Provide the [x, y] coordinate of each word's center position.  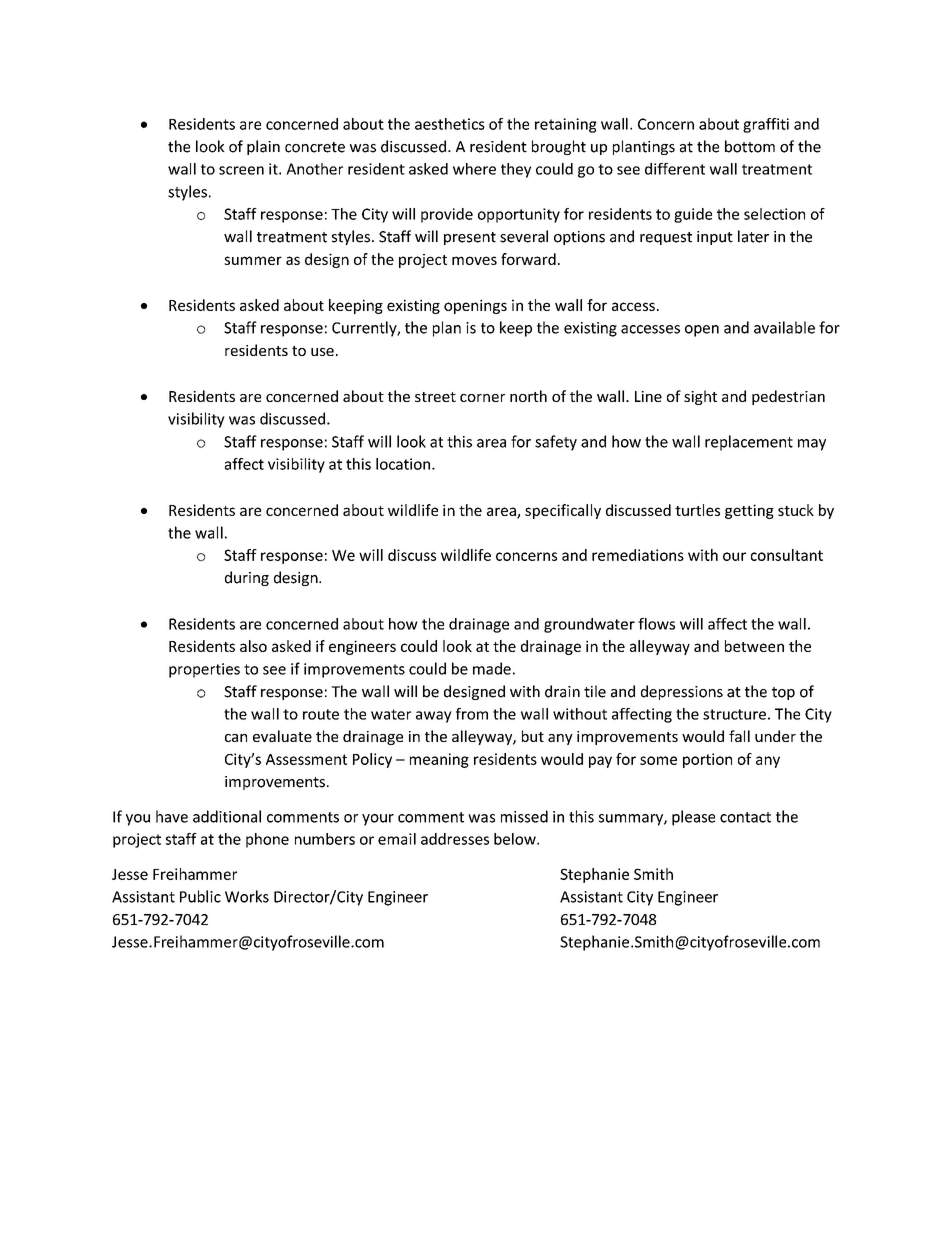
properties [204, 670]
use [322, 352]
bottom [750, 146]
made [492, 668]
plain [263, 147]
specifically [563, 511]
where [474, 169]
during [247, 578]
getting [749, 511]
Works [247, 896]
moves [474, 260]
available [784, 327]
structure [734, 714]
